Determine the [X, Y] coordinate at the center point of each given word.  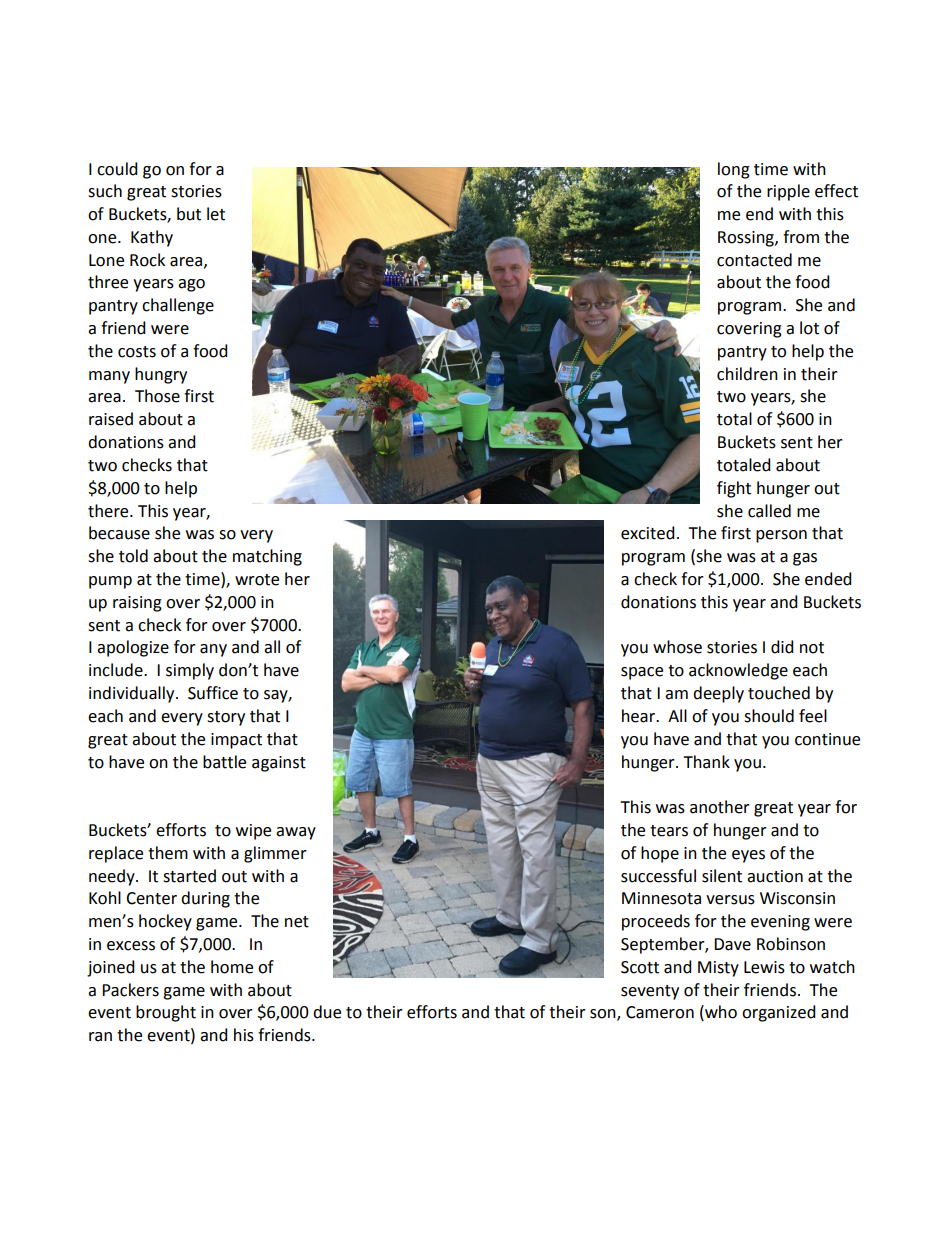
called [769, 511]
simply [190, 671]
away [296, 833]
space [642, 673]
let [216, 214]
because [119, 533]
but [189, 214]
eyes [748, 856]
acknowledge [738, 671]
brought [166, 1013]
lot [809, 328]
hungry [161, 375]
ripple [788, 192]
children [747, 374]
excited [648, 533]
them [168, 853]
